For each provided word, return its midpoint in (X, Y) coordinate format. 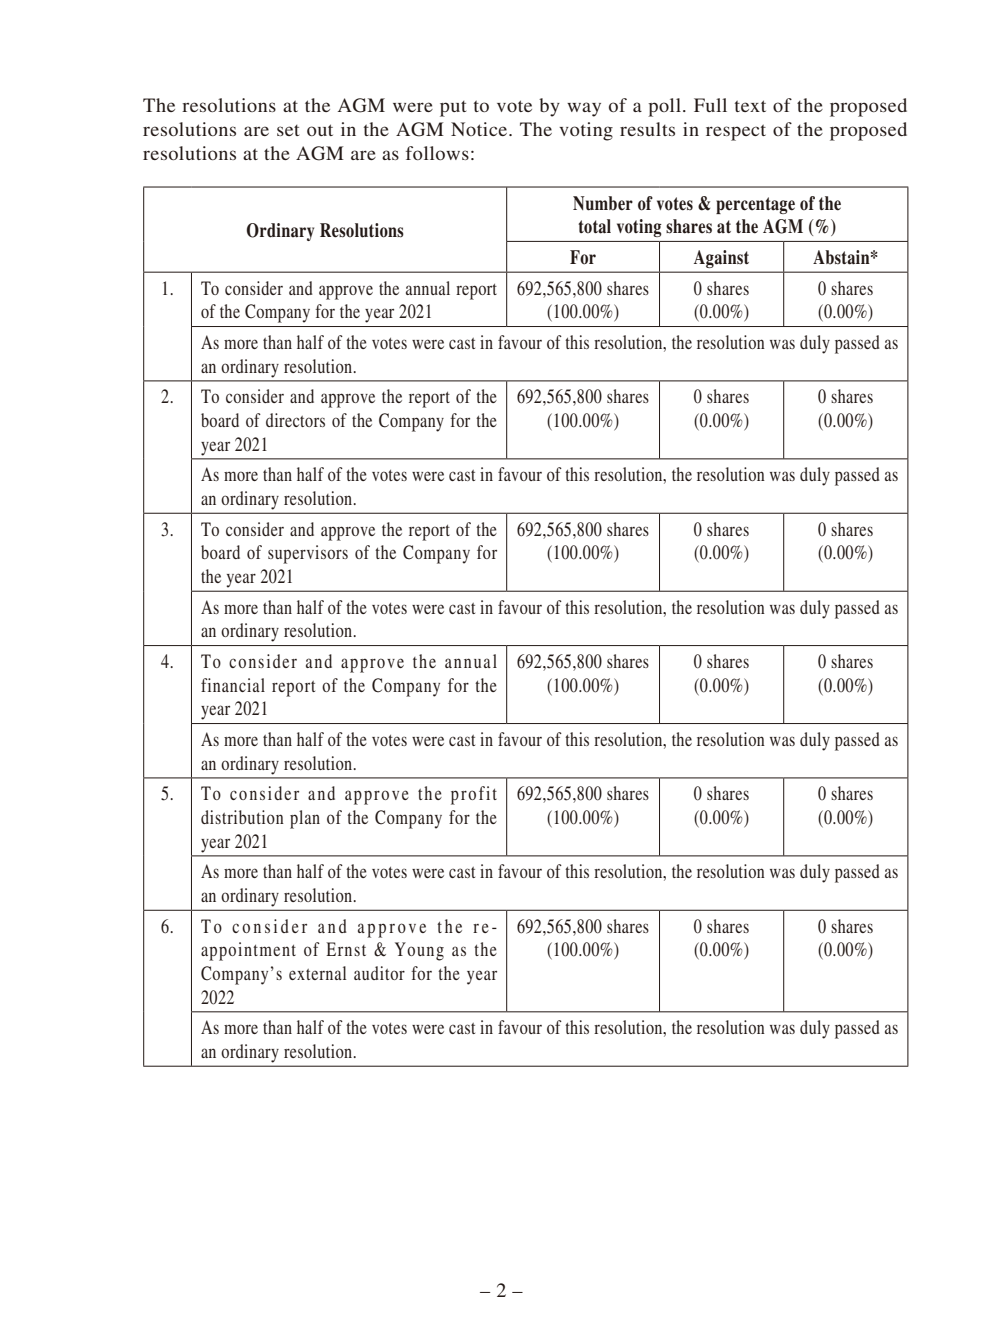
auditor (379, 973)
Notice (480, 129)
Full (710, 105)
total (594, 226)
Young (419, 951)
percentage (755, 205)
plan (305, 819)
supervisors (308, 554)
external (317, 973)
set (288, 130)
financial (233, 685)
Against (721, 259)
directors (295, 420)
